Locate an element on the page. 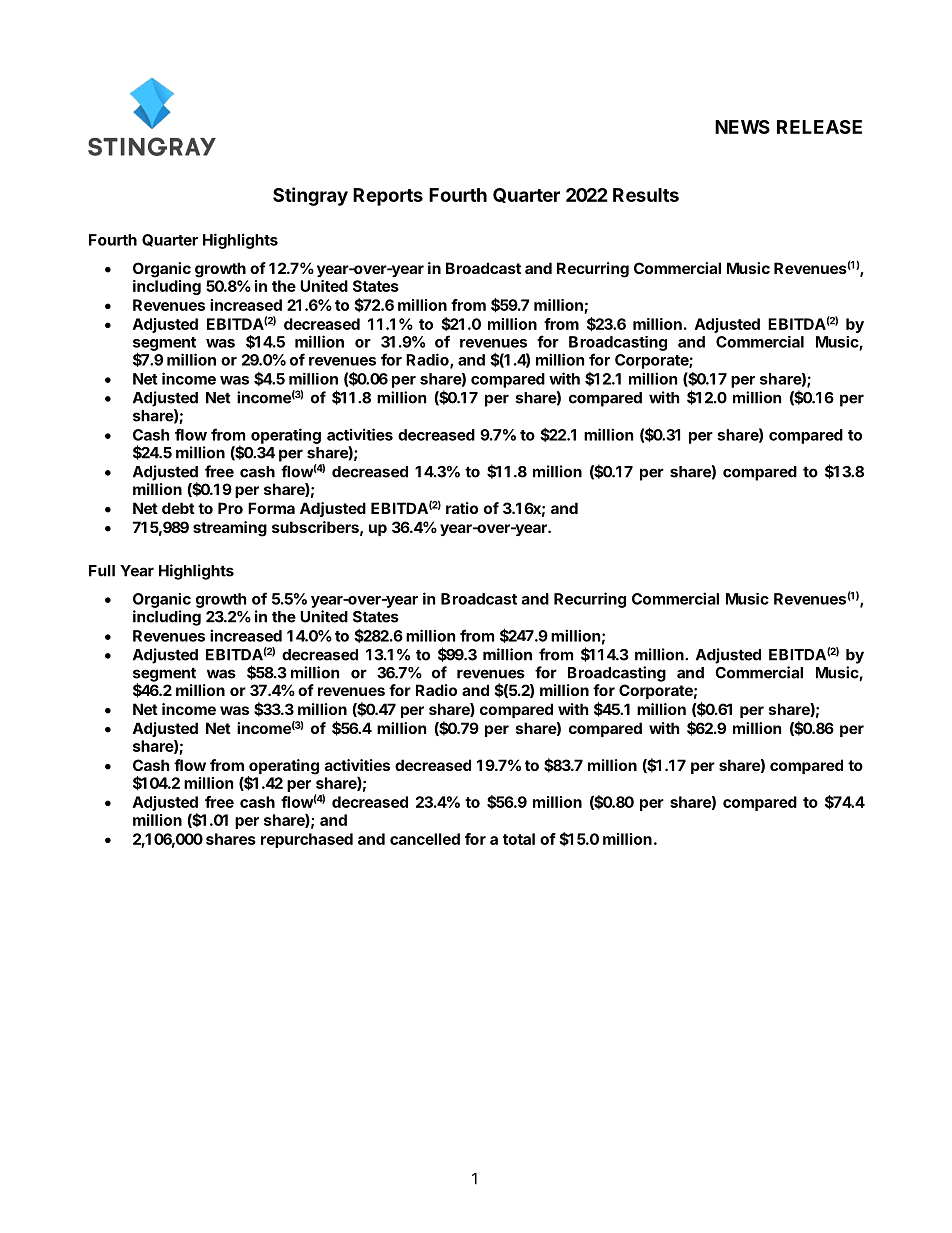 This page has height=1233, width=952. cancelled is located at coordinates (425, 839).
